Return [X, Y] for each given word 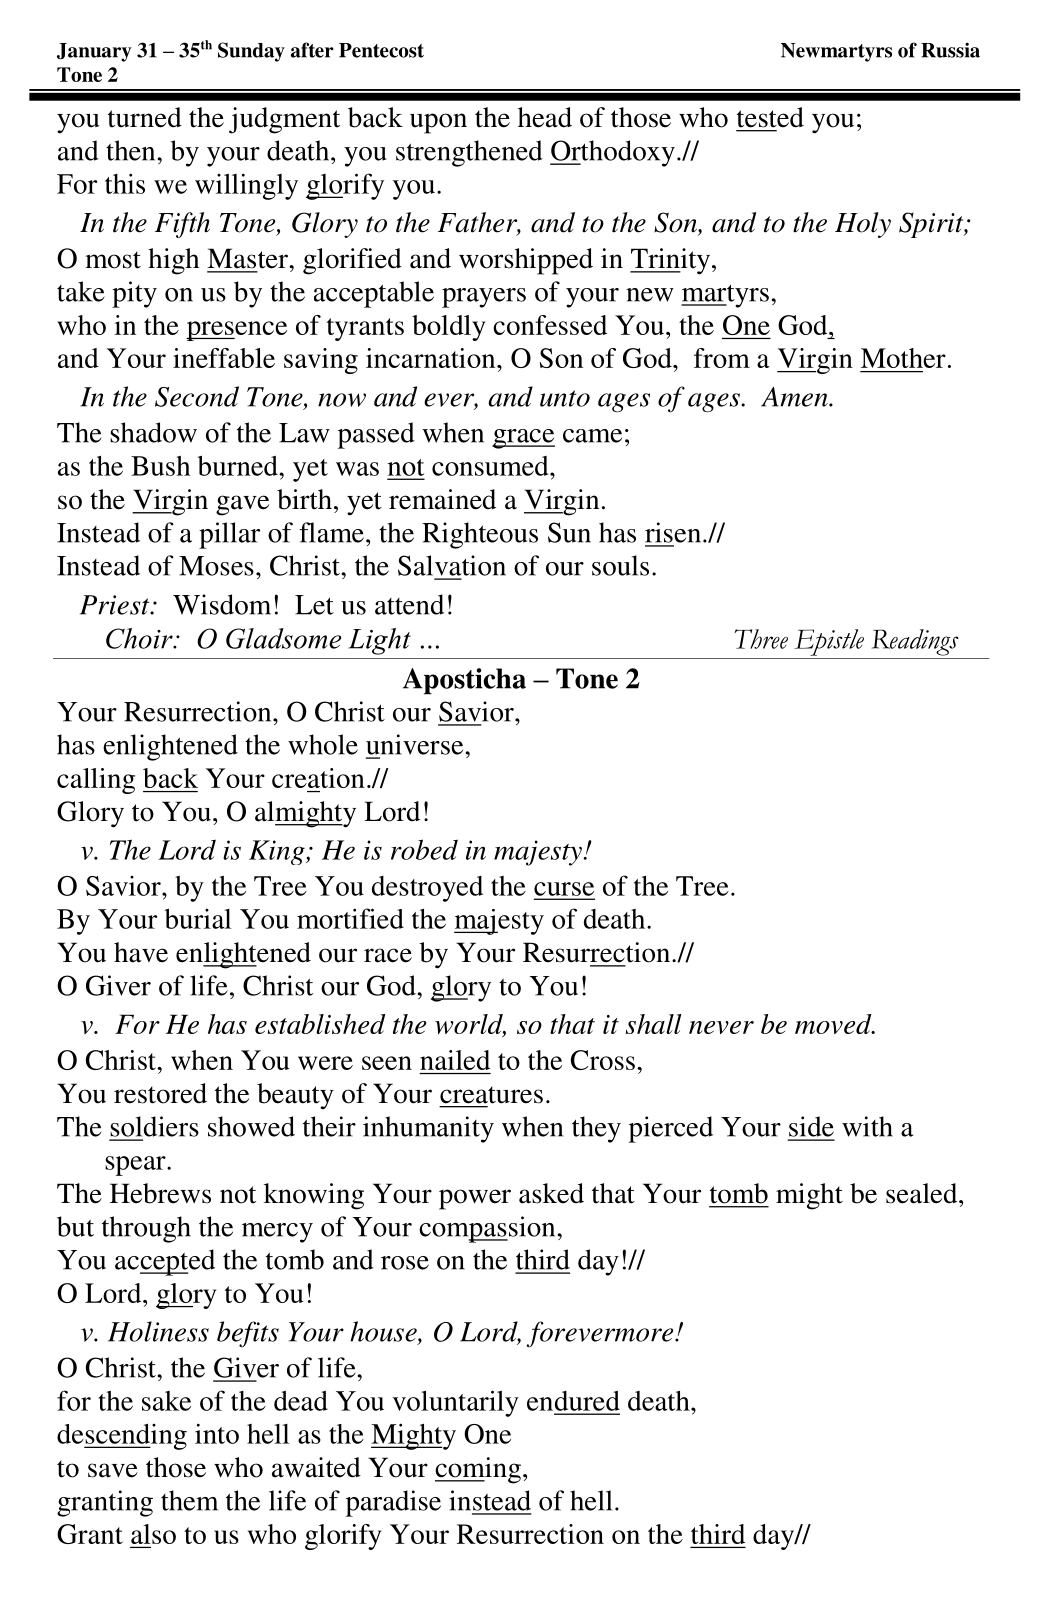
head [545, 117]
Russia [950, 50]
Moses [216, 566]
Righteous [480, 535]
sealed [923, 1193]
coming [478, 1470]
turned [145, 117]
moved [834, 1024]
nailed [455, 1060]
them [189, 1500]
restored [160, 1093]
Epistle [829, 642]
